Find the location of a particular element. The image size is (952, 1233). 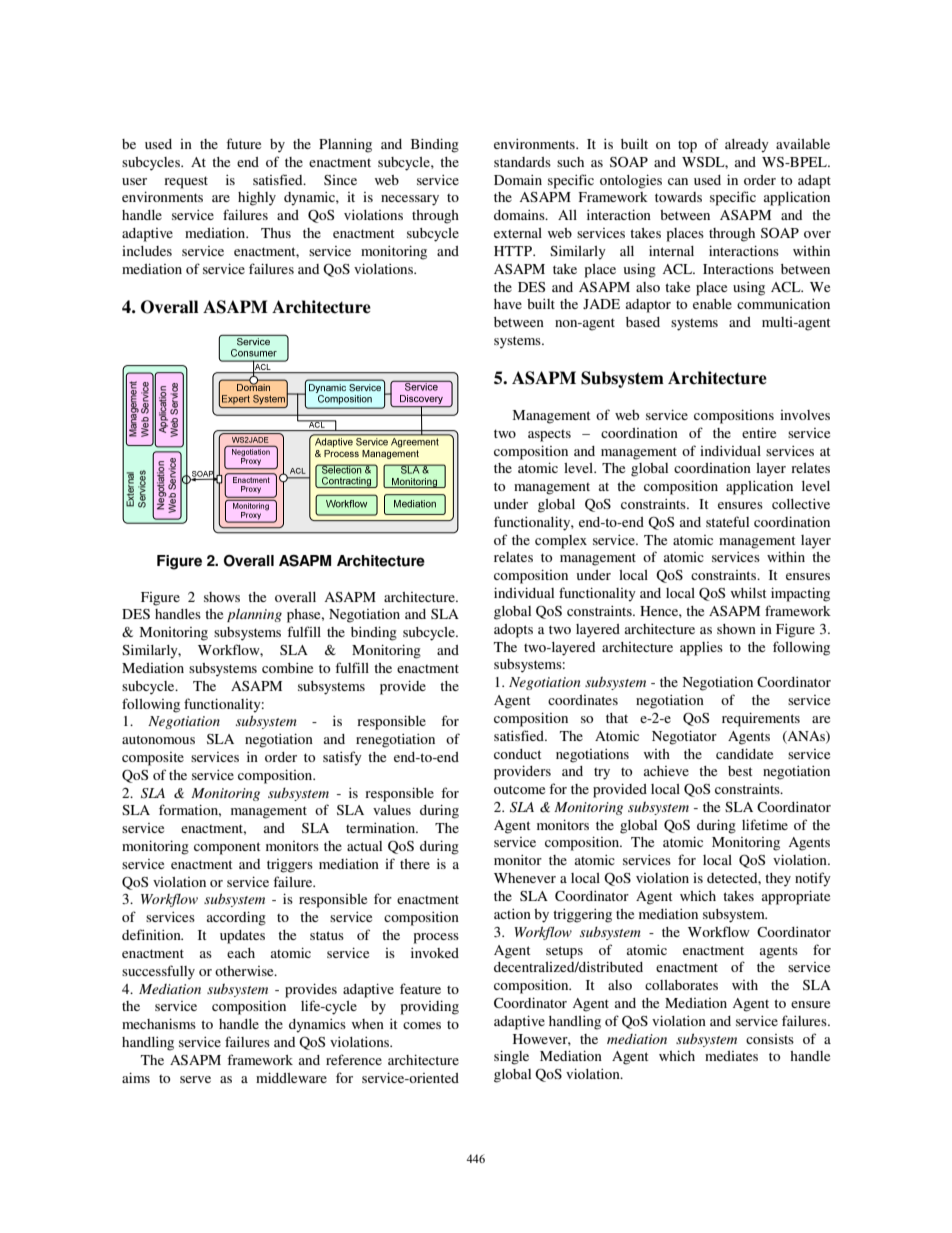

shows is located at coordinates (222, 597).
